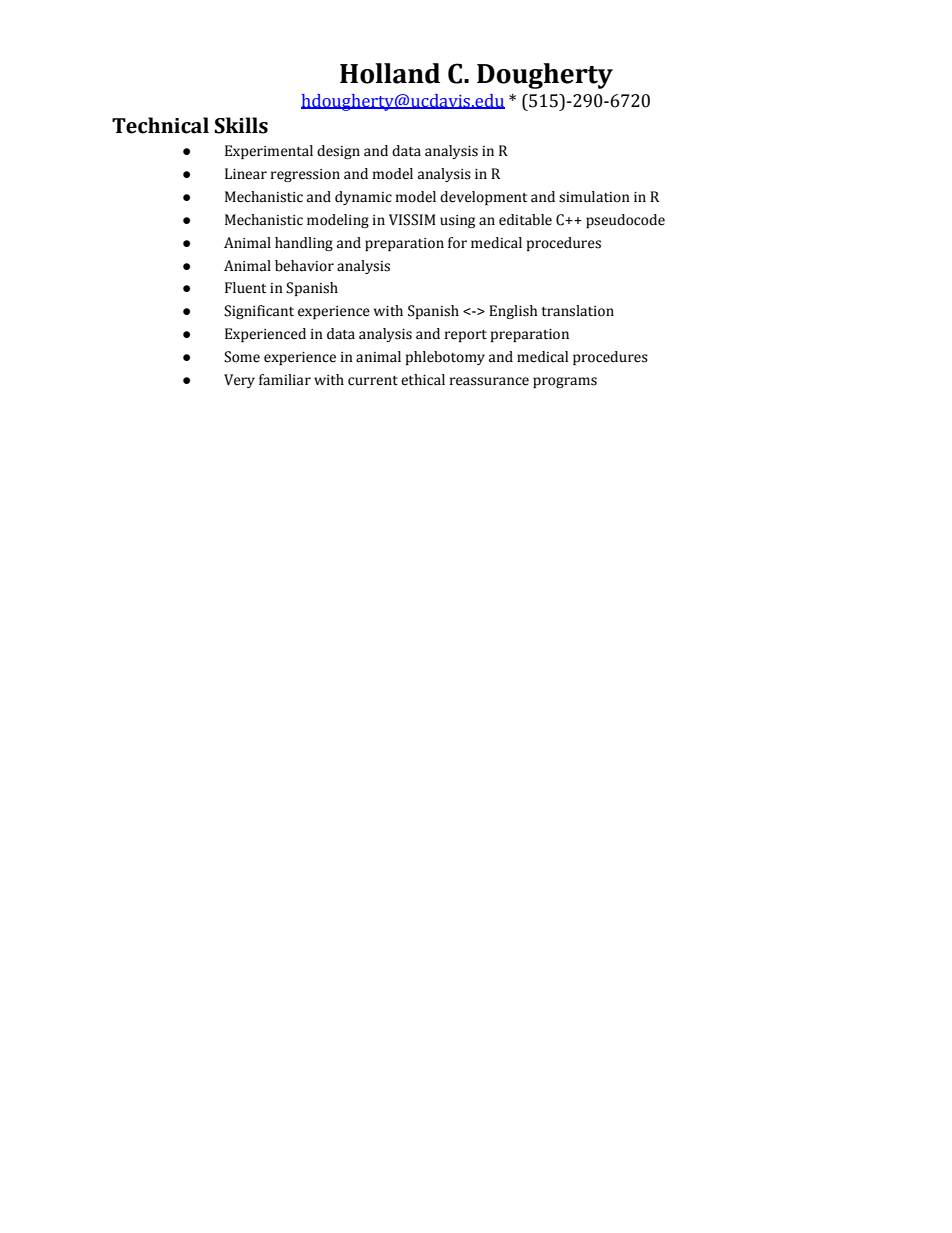 The width and height of the image is (952, 1233). What do you see at coordinates (525, 220) in the image?
I see `editable` at bounding box center [525, 220].
